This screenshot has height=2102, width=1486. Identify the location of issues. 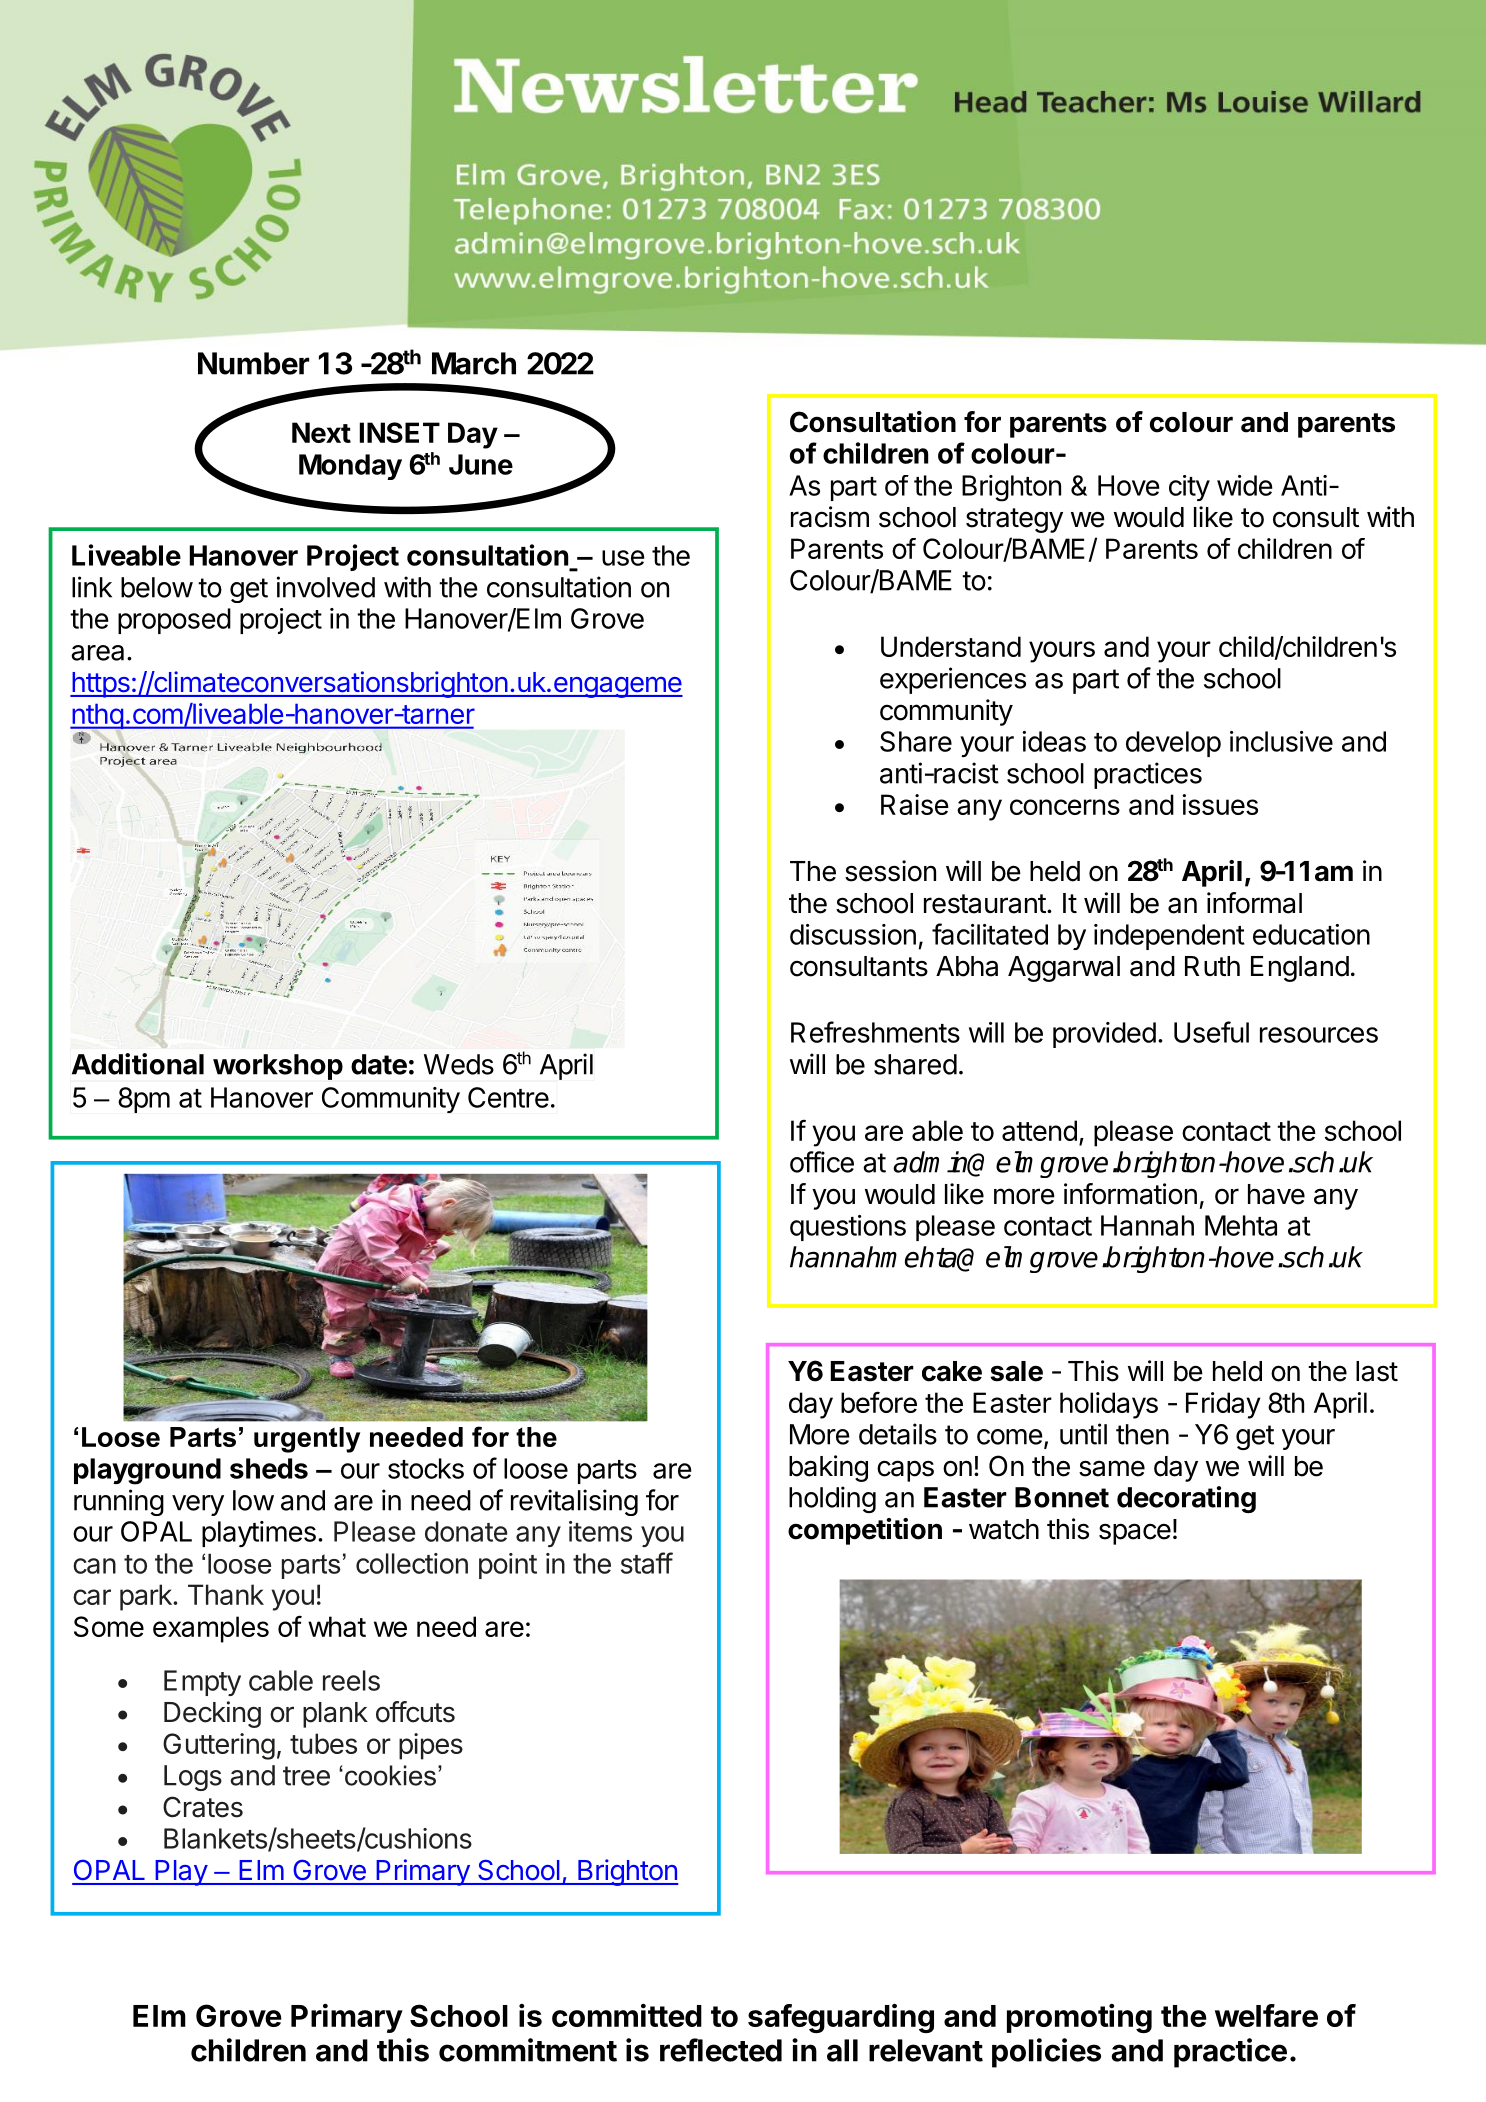
(1220, 804).
